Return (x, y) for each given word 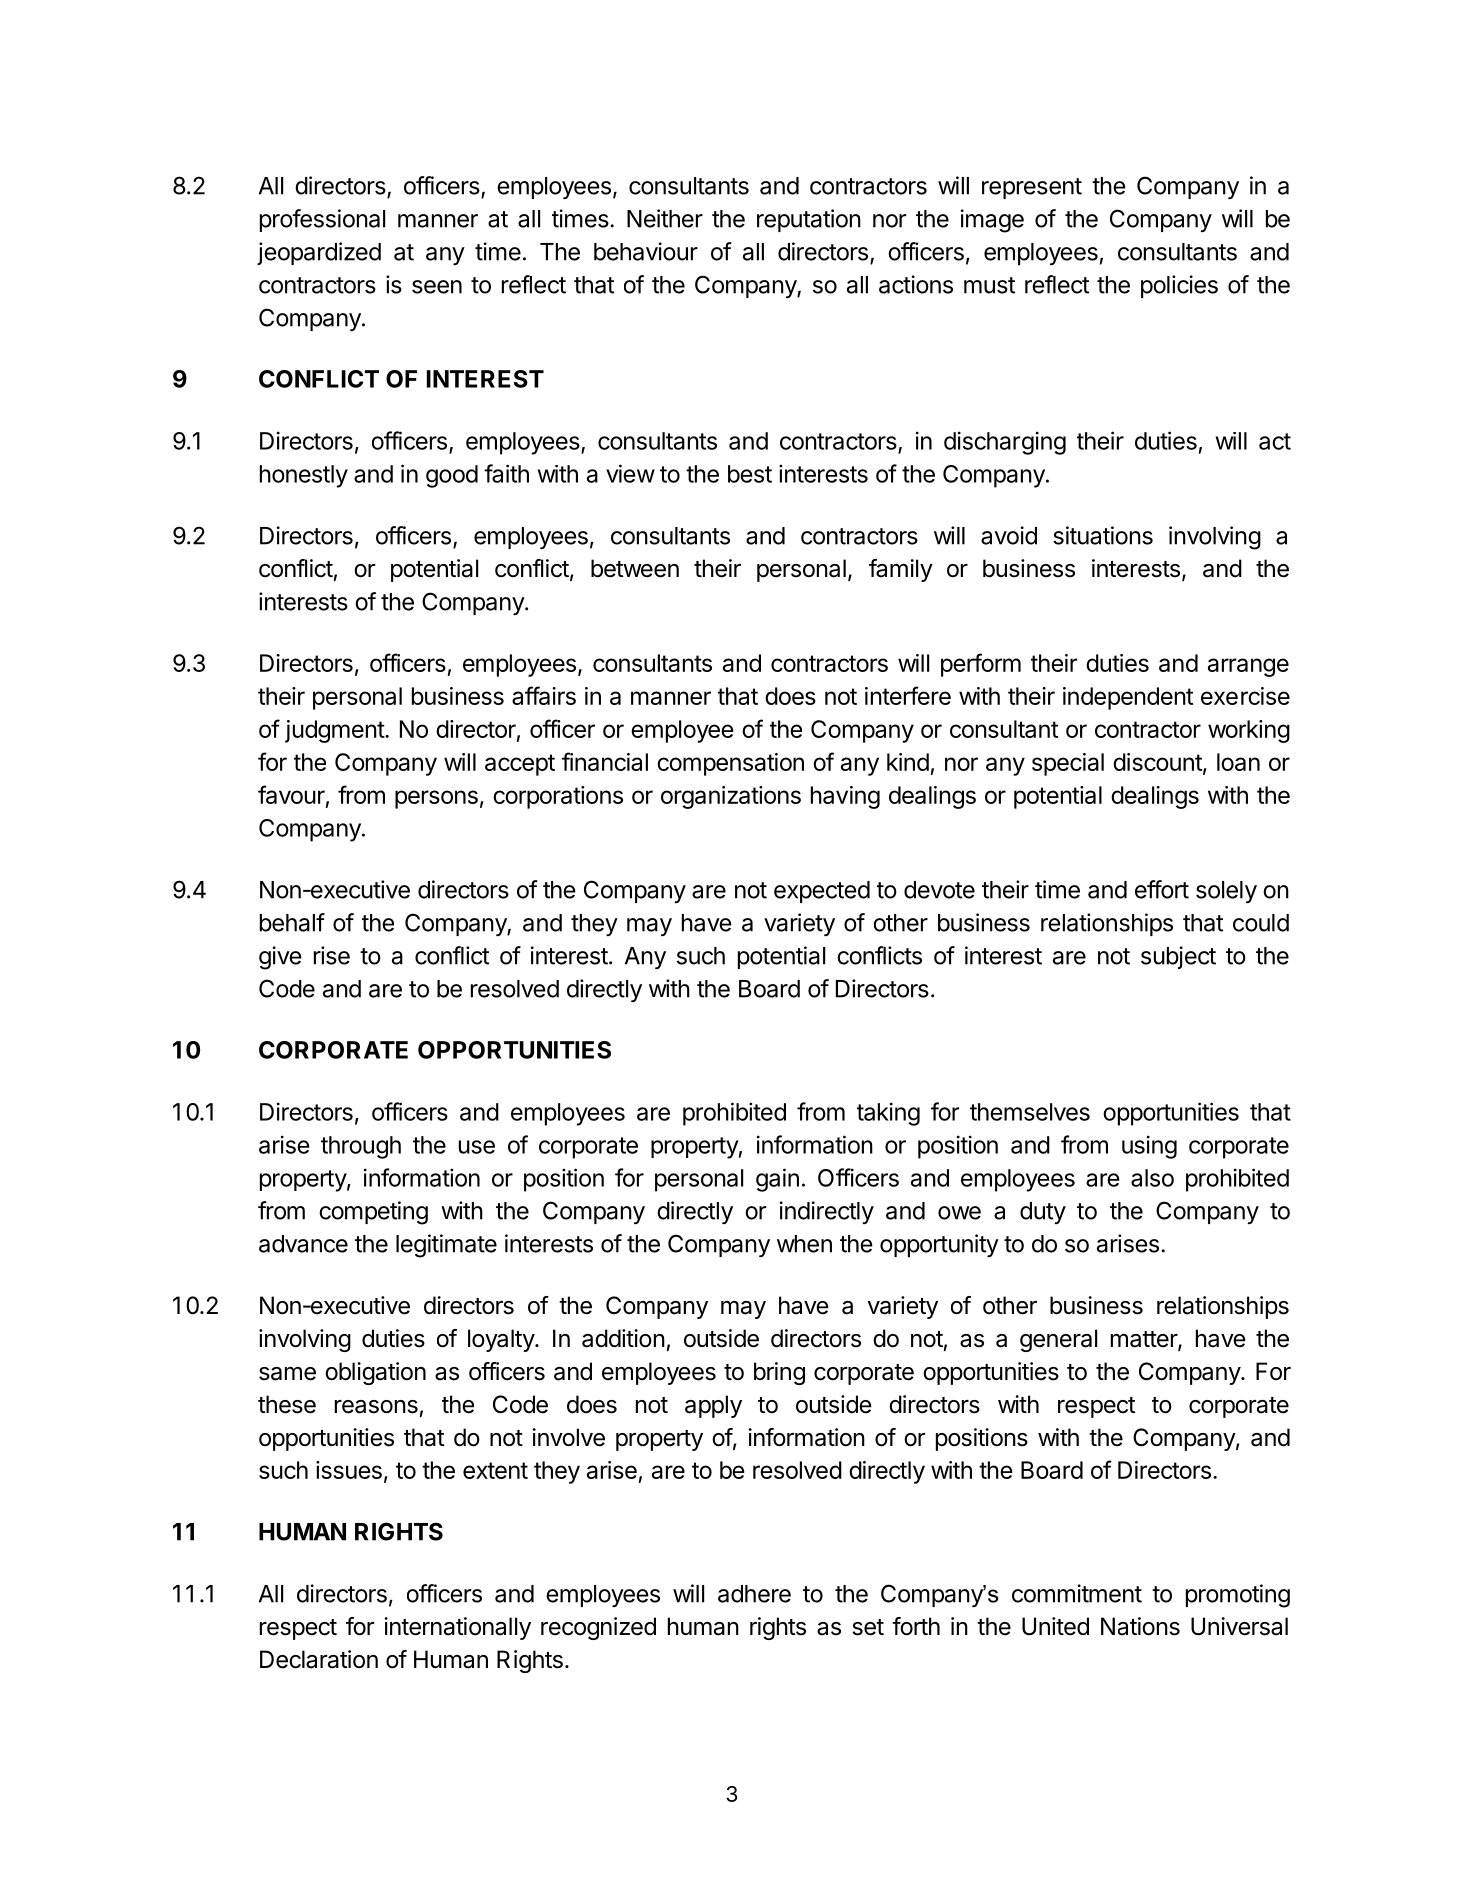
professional (322, 220)
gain (777, 1180)
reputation (809, 220)
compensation (730, 764)
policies (1179, 286)
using (1149, 1147)
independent (1128, 698)
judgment (335, 731)
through (361, 1147)
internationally (457, 1628)
